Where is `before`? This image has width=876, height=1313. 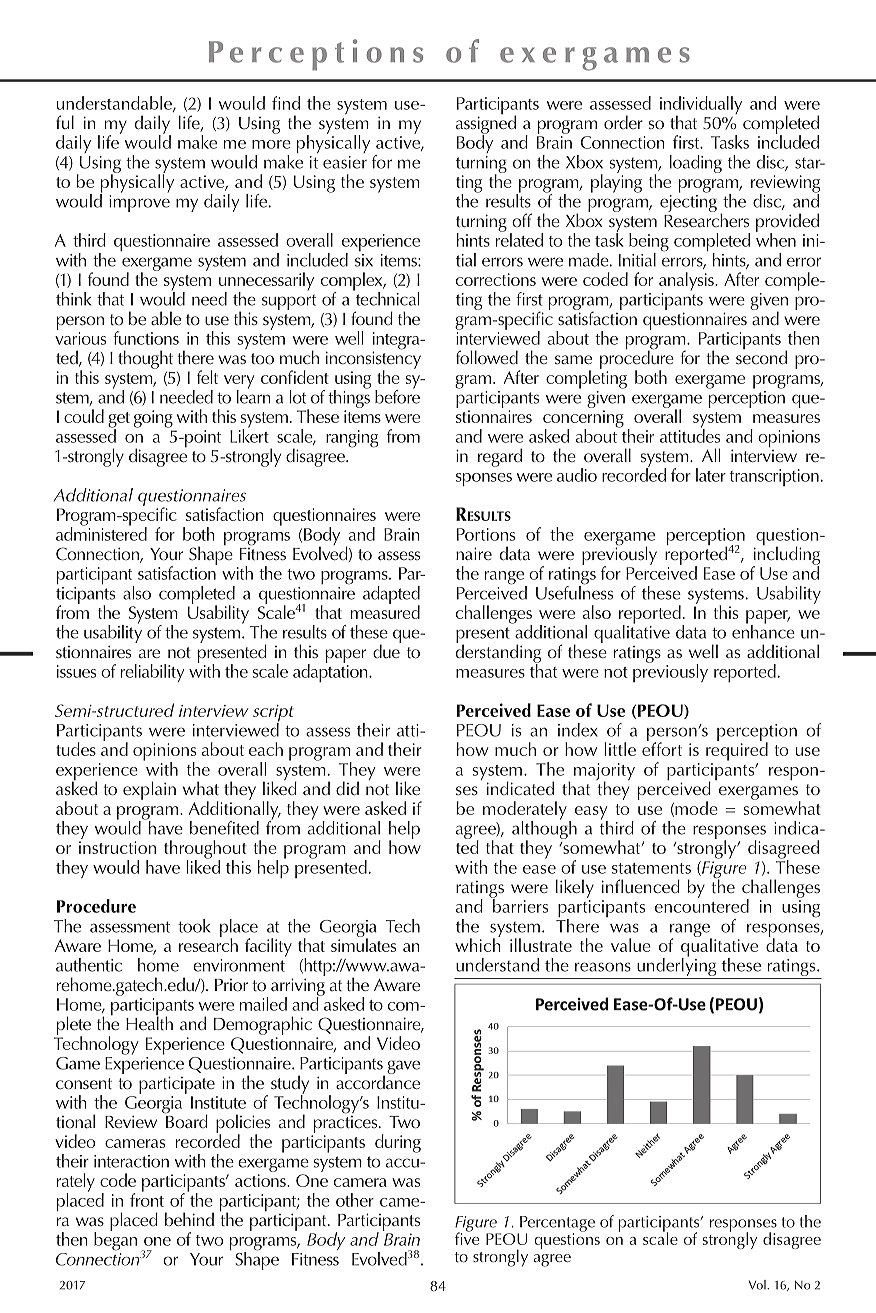
before is located at coordinates (397, 395).
